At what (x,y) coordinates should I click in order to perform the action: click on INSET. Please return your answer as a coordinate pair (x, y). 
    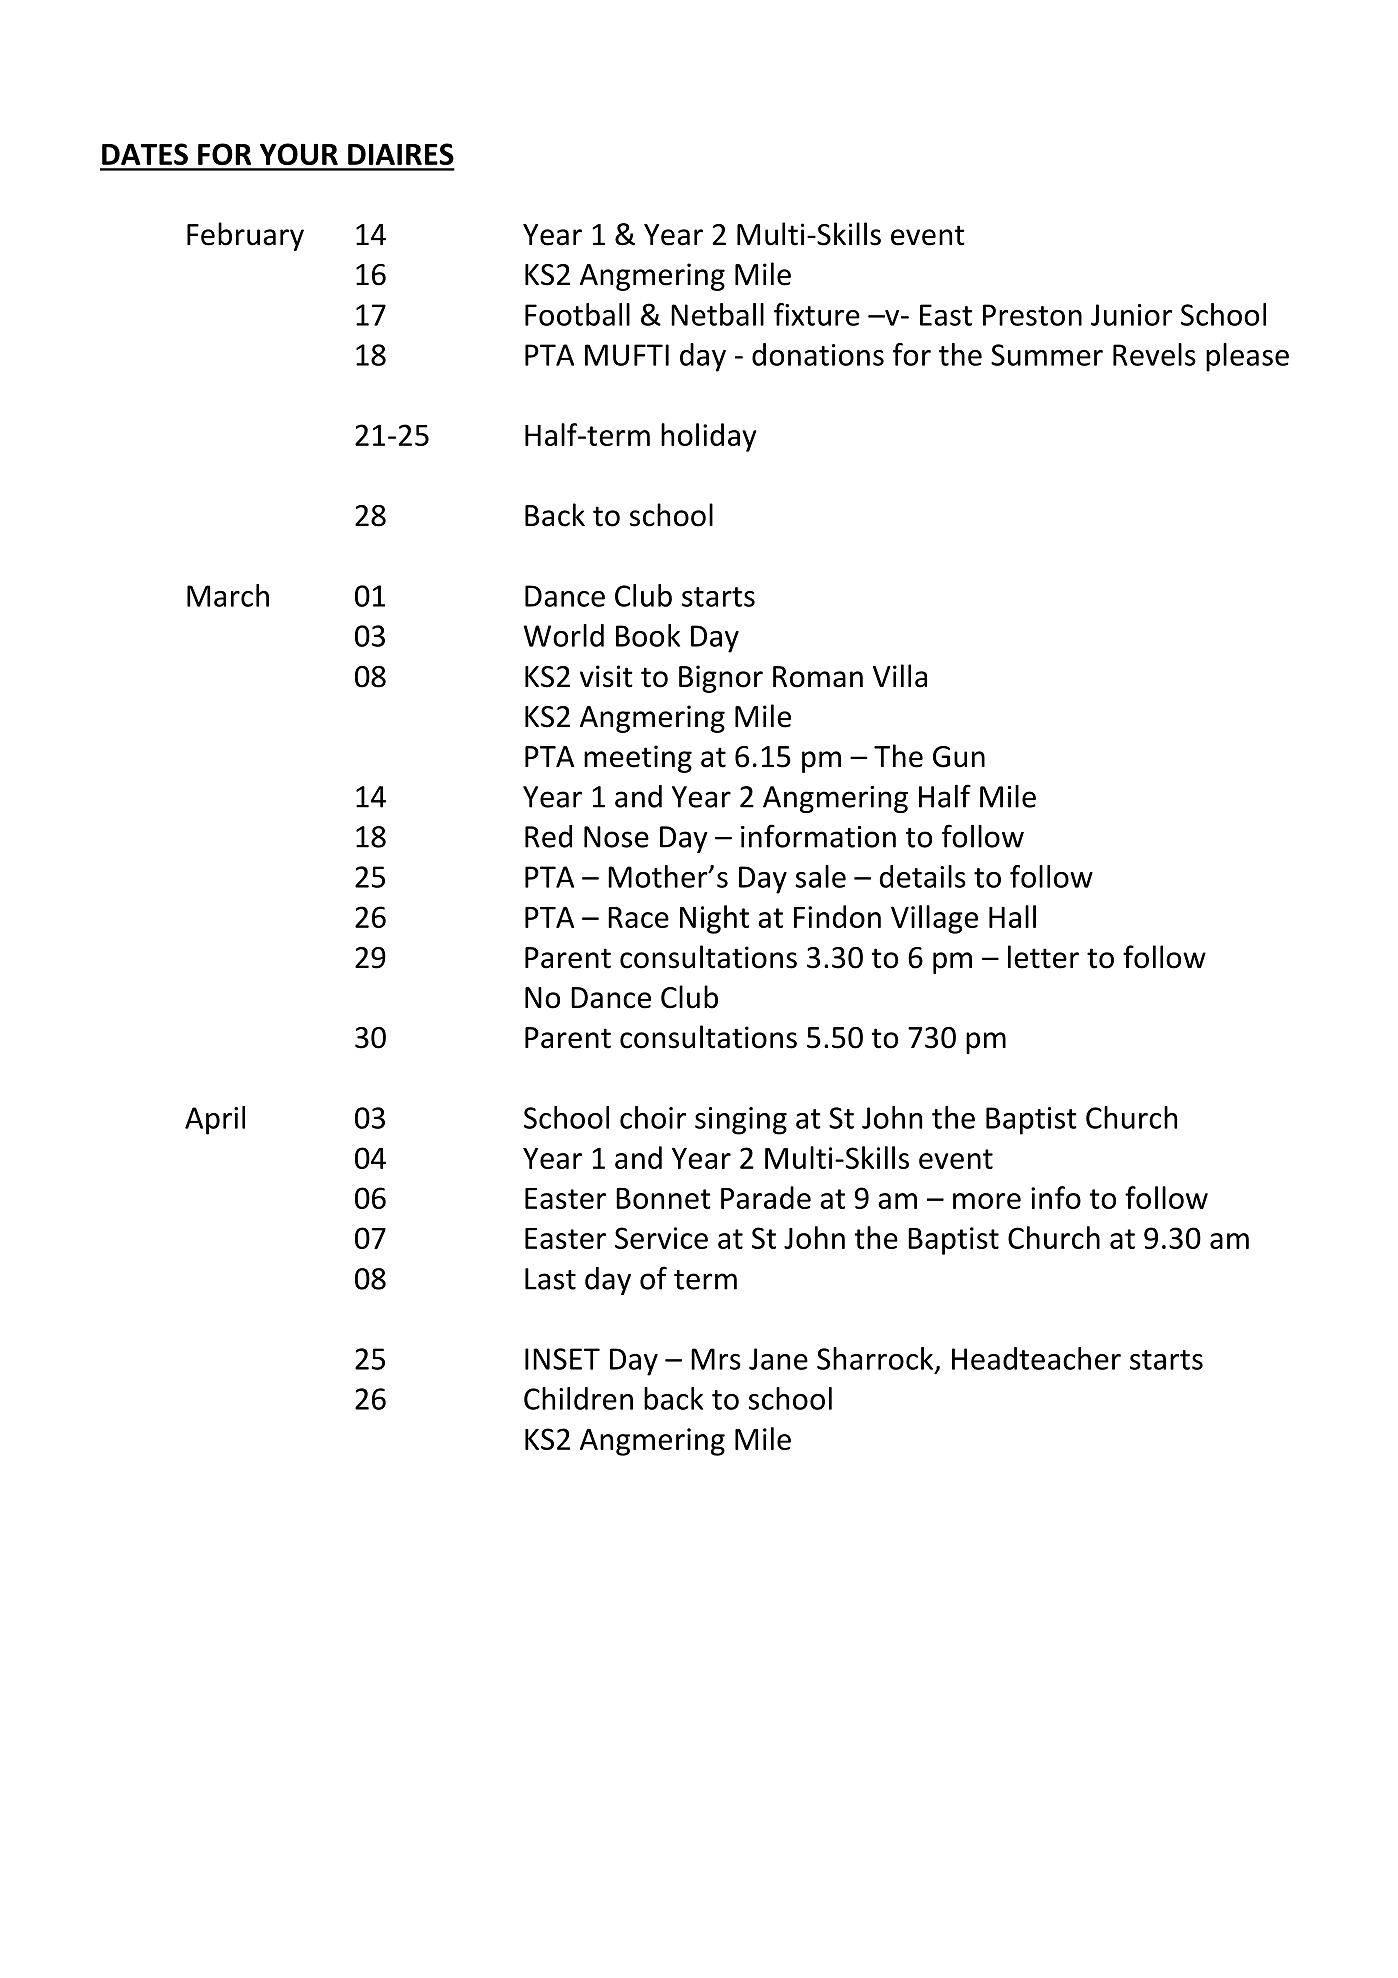
    Looking at the image, I should click on (562, 1359).
